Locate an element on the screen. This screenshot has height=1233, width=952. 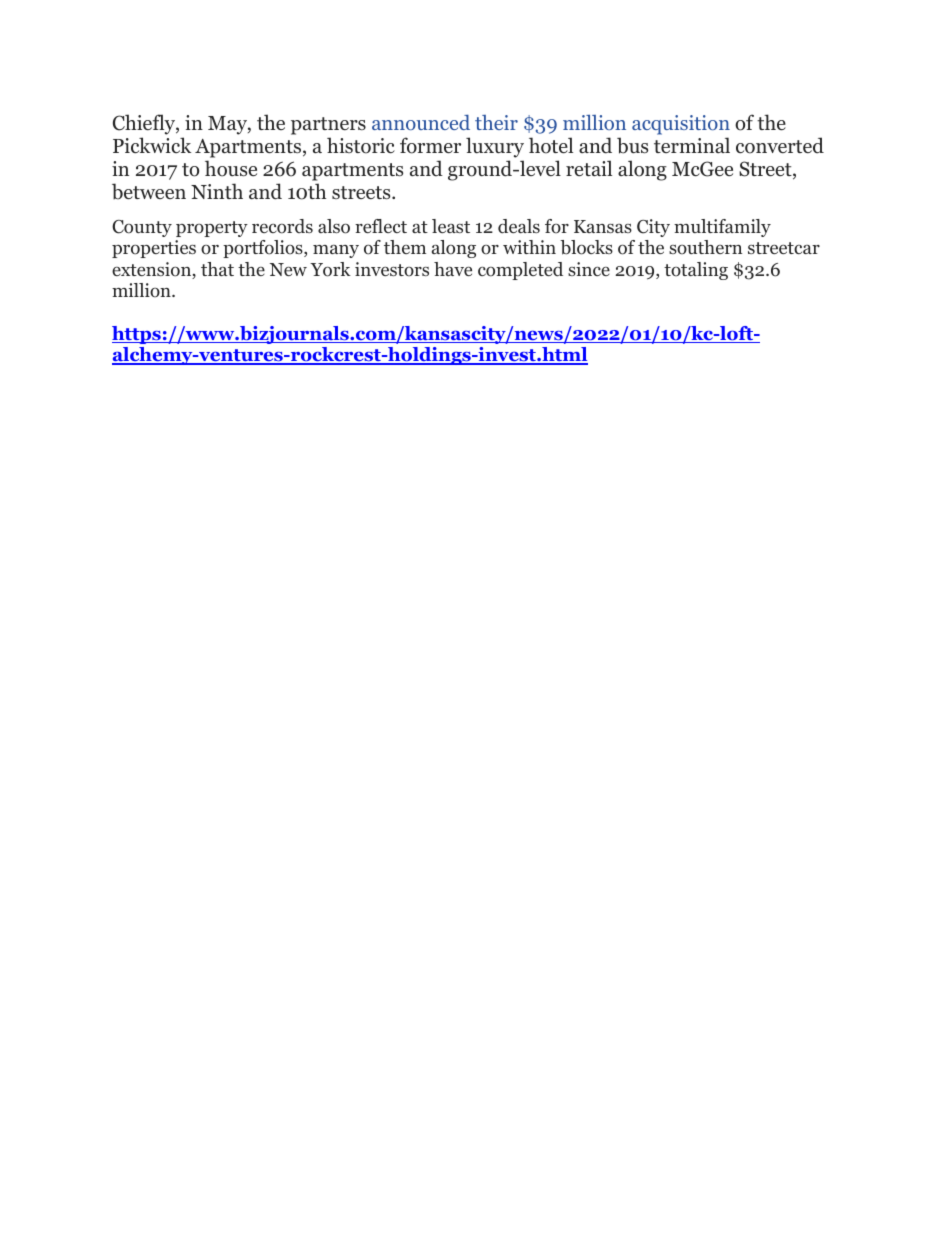
acquisition is located at coordinates (681, 126).
